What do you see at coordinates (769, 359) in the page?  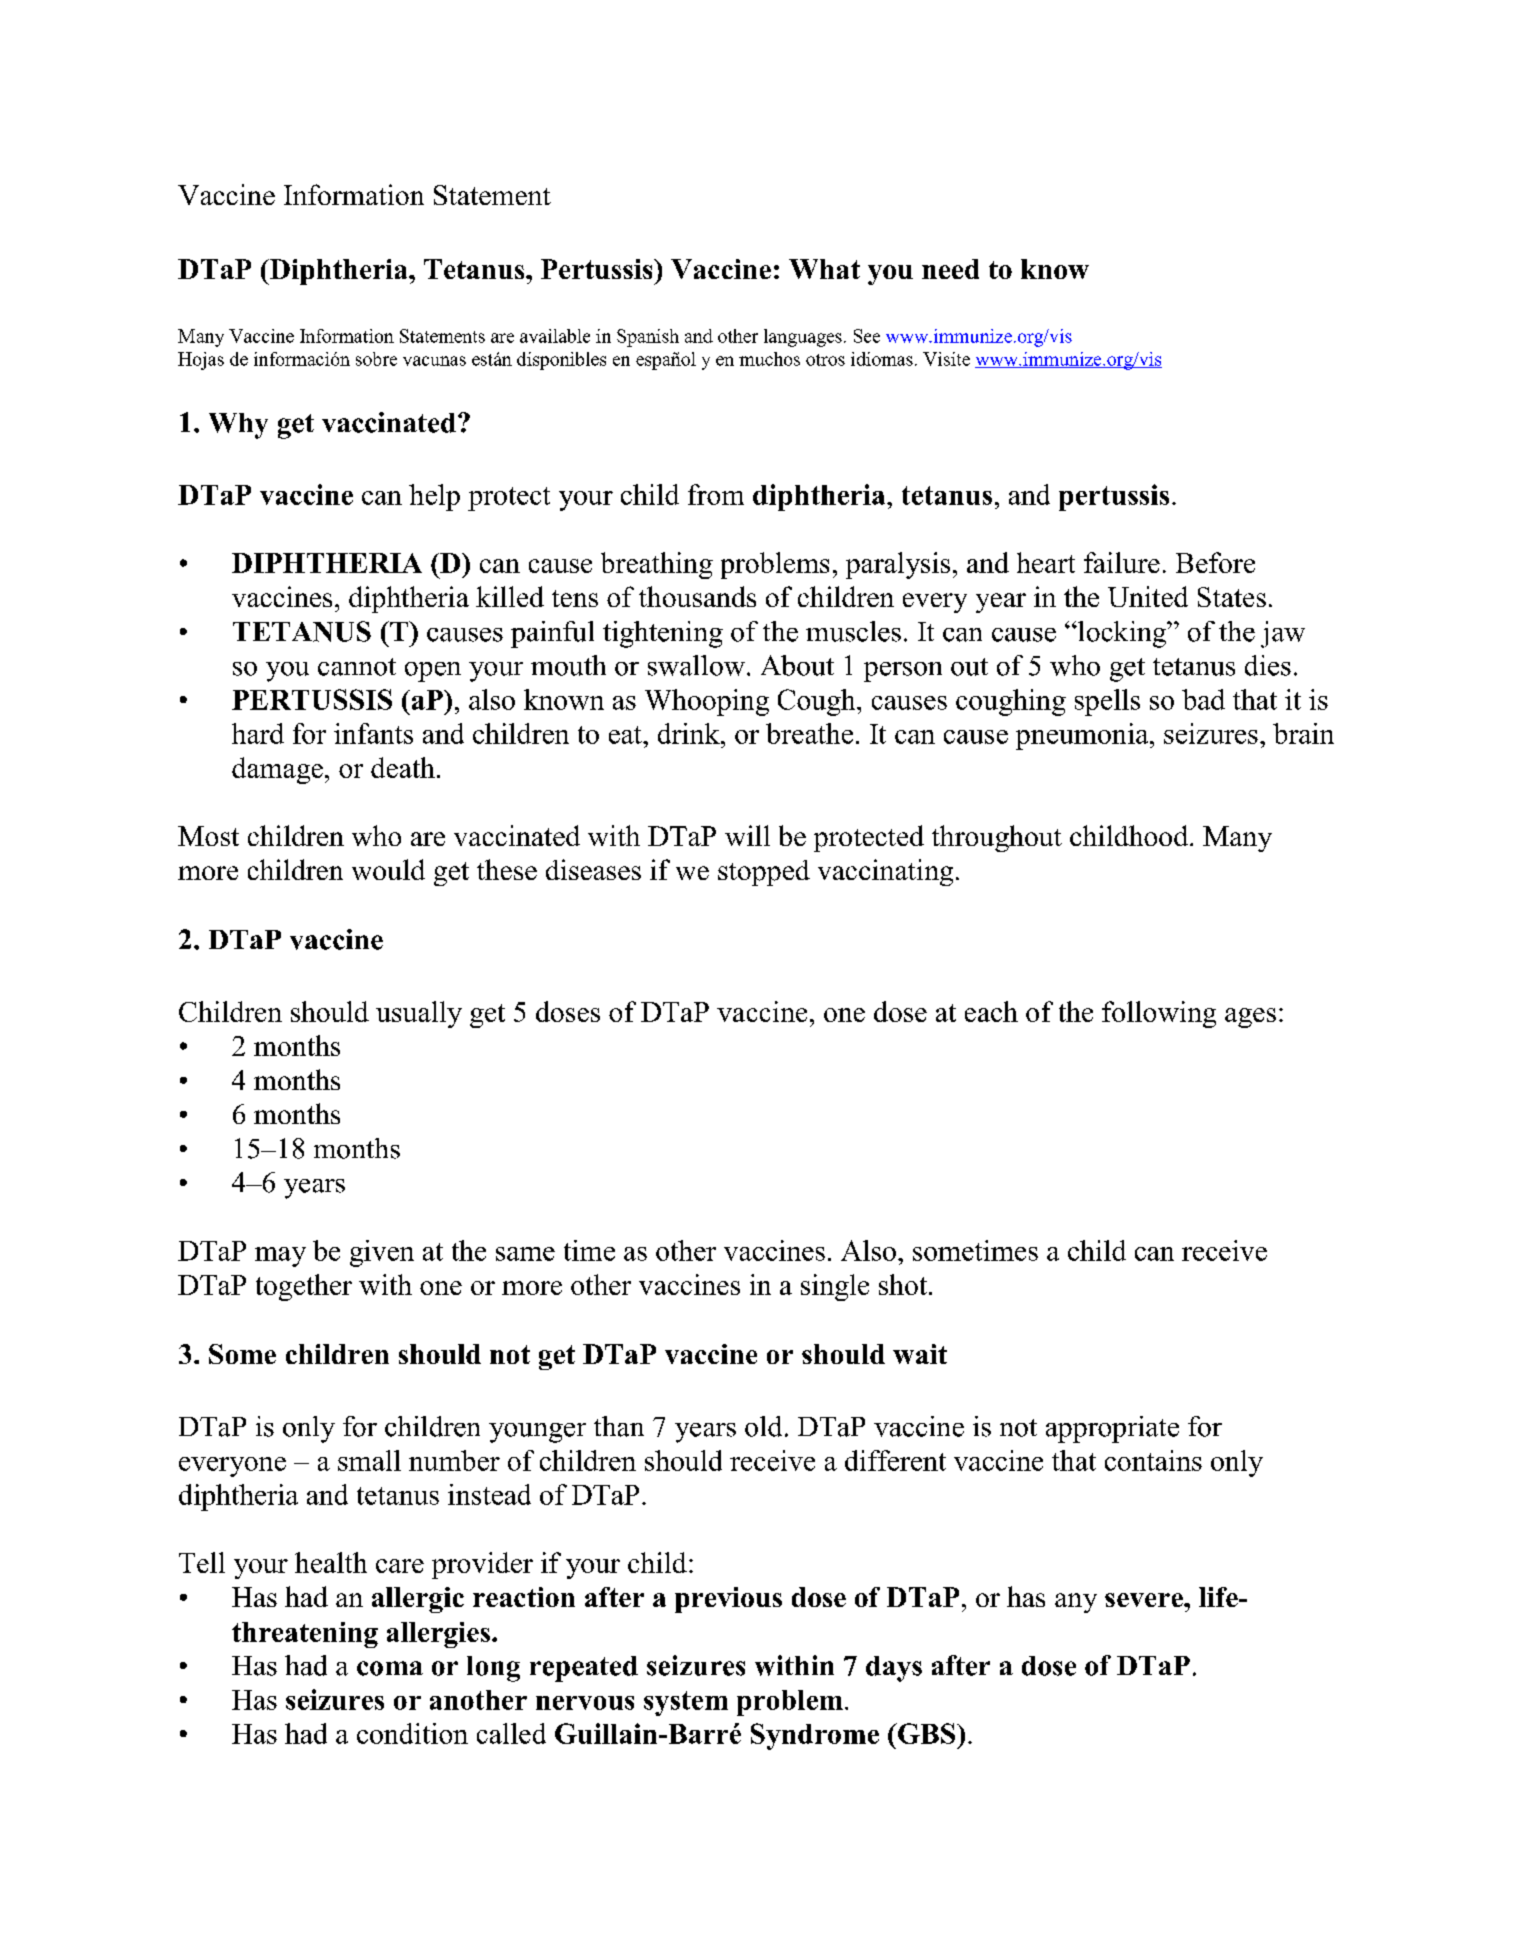 I see `muchos` at bounding box center [769, 359].
